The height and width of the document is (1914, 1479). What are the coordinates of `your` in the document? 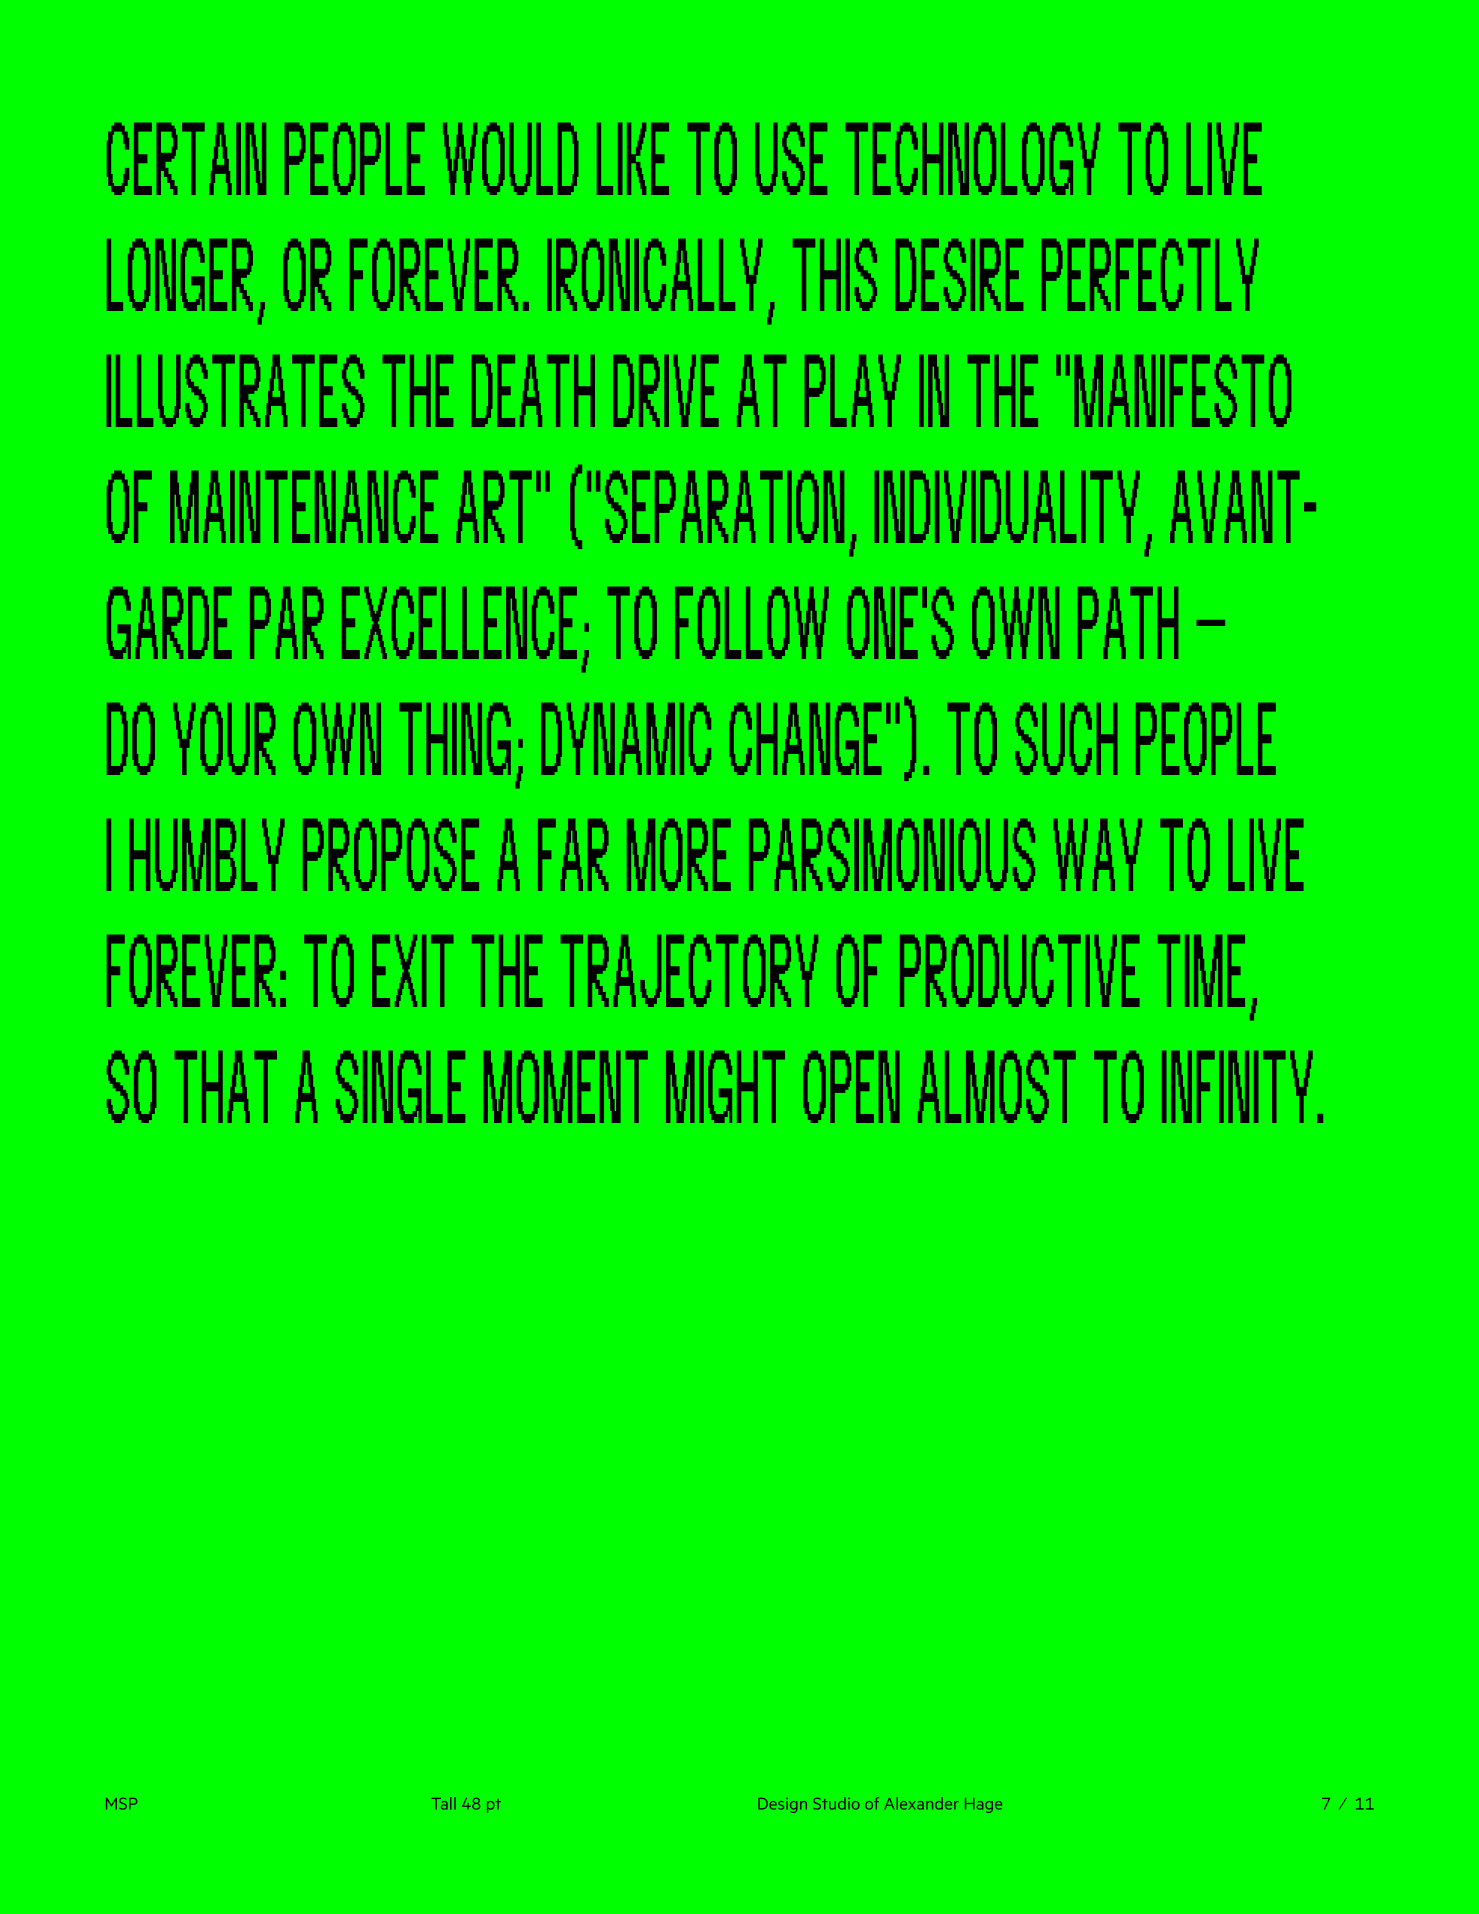 It's located at (224, 739).
